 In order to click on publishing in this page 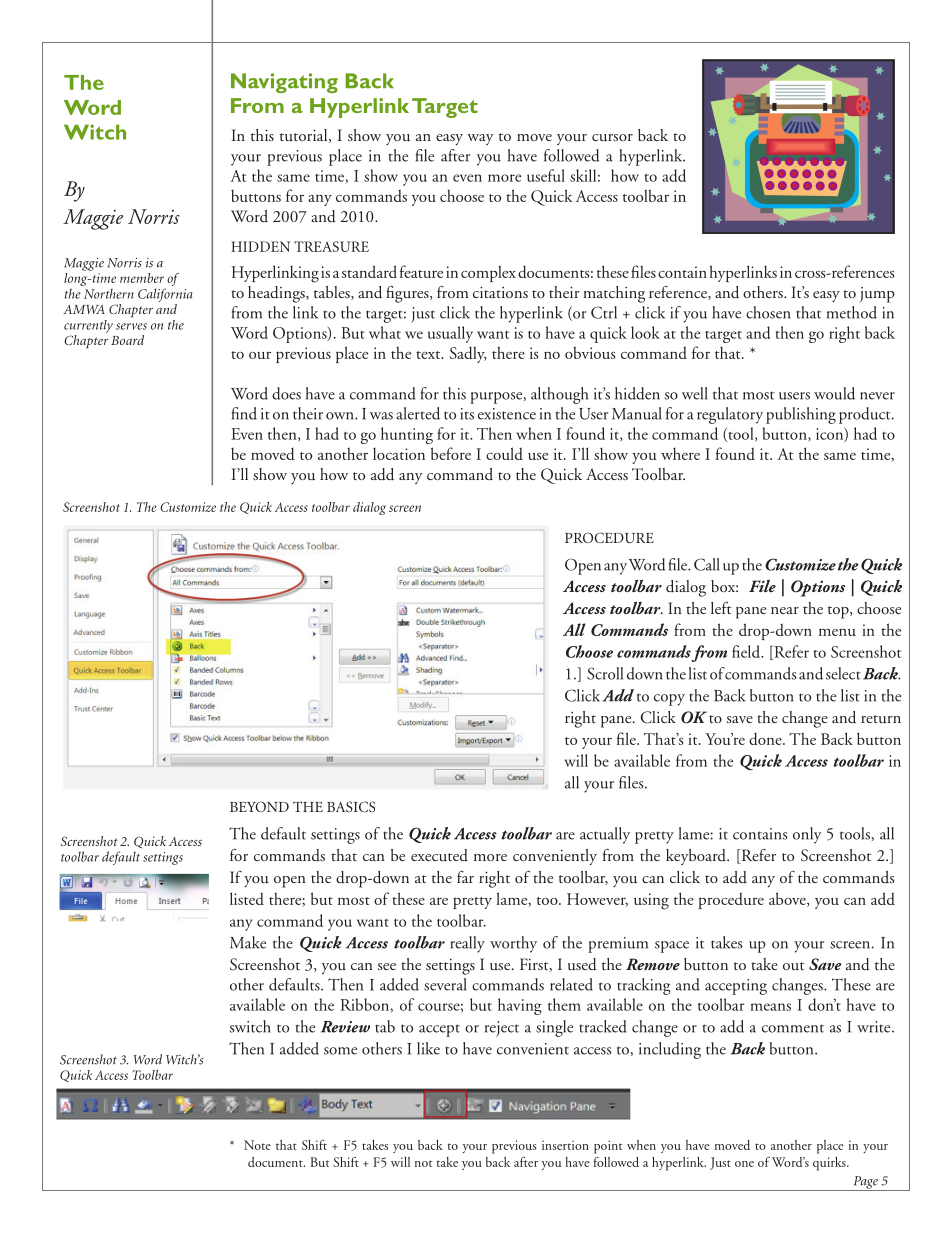, I will do `click(801, 415)`.
